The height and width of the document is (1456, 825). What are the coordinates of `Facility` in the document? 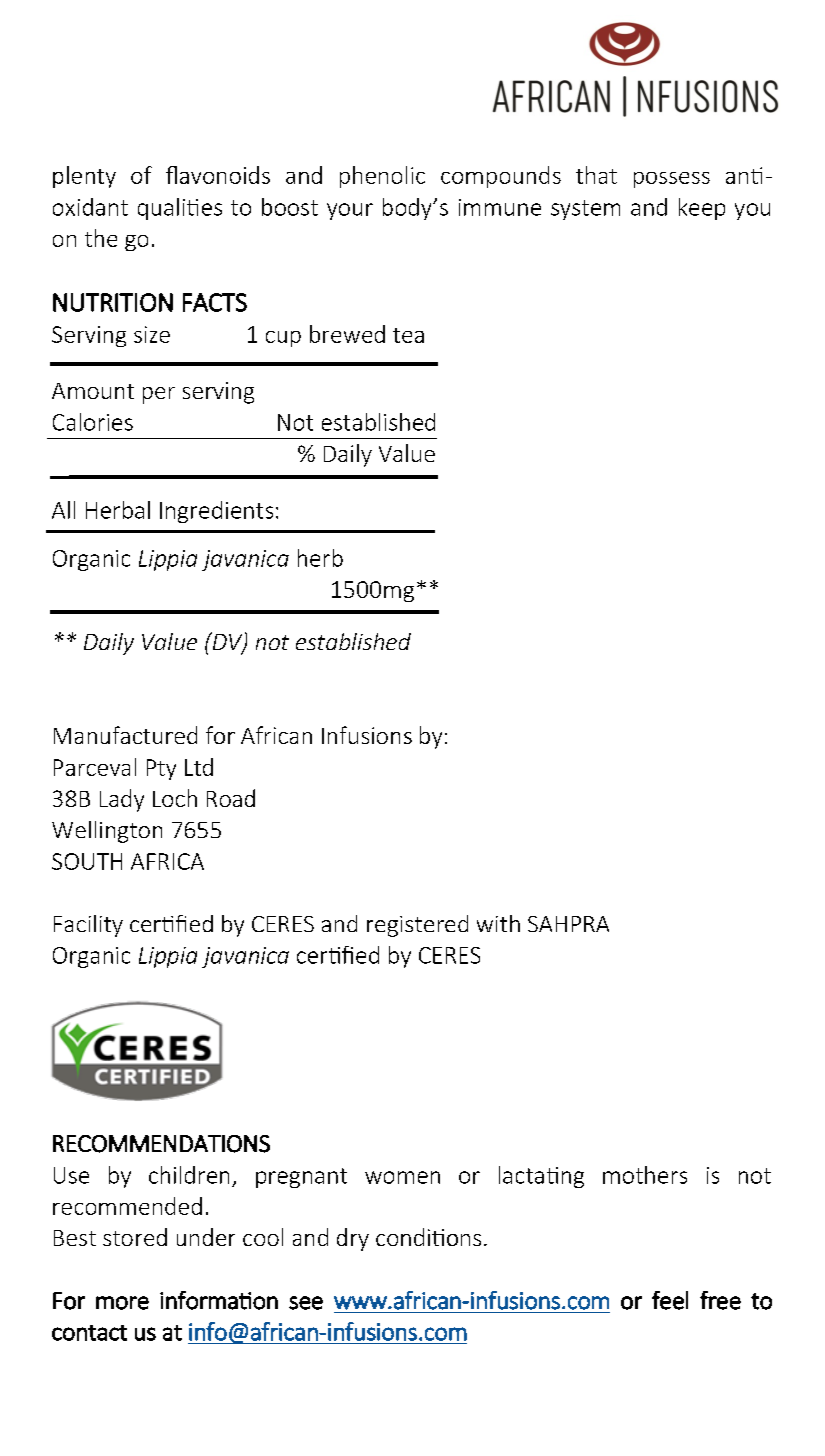 It's located at (88, 926).
